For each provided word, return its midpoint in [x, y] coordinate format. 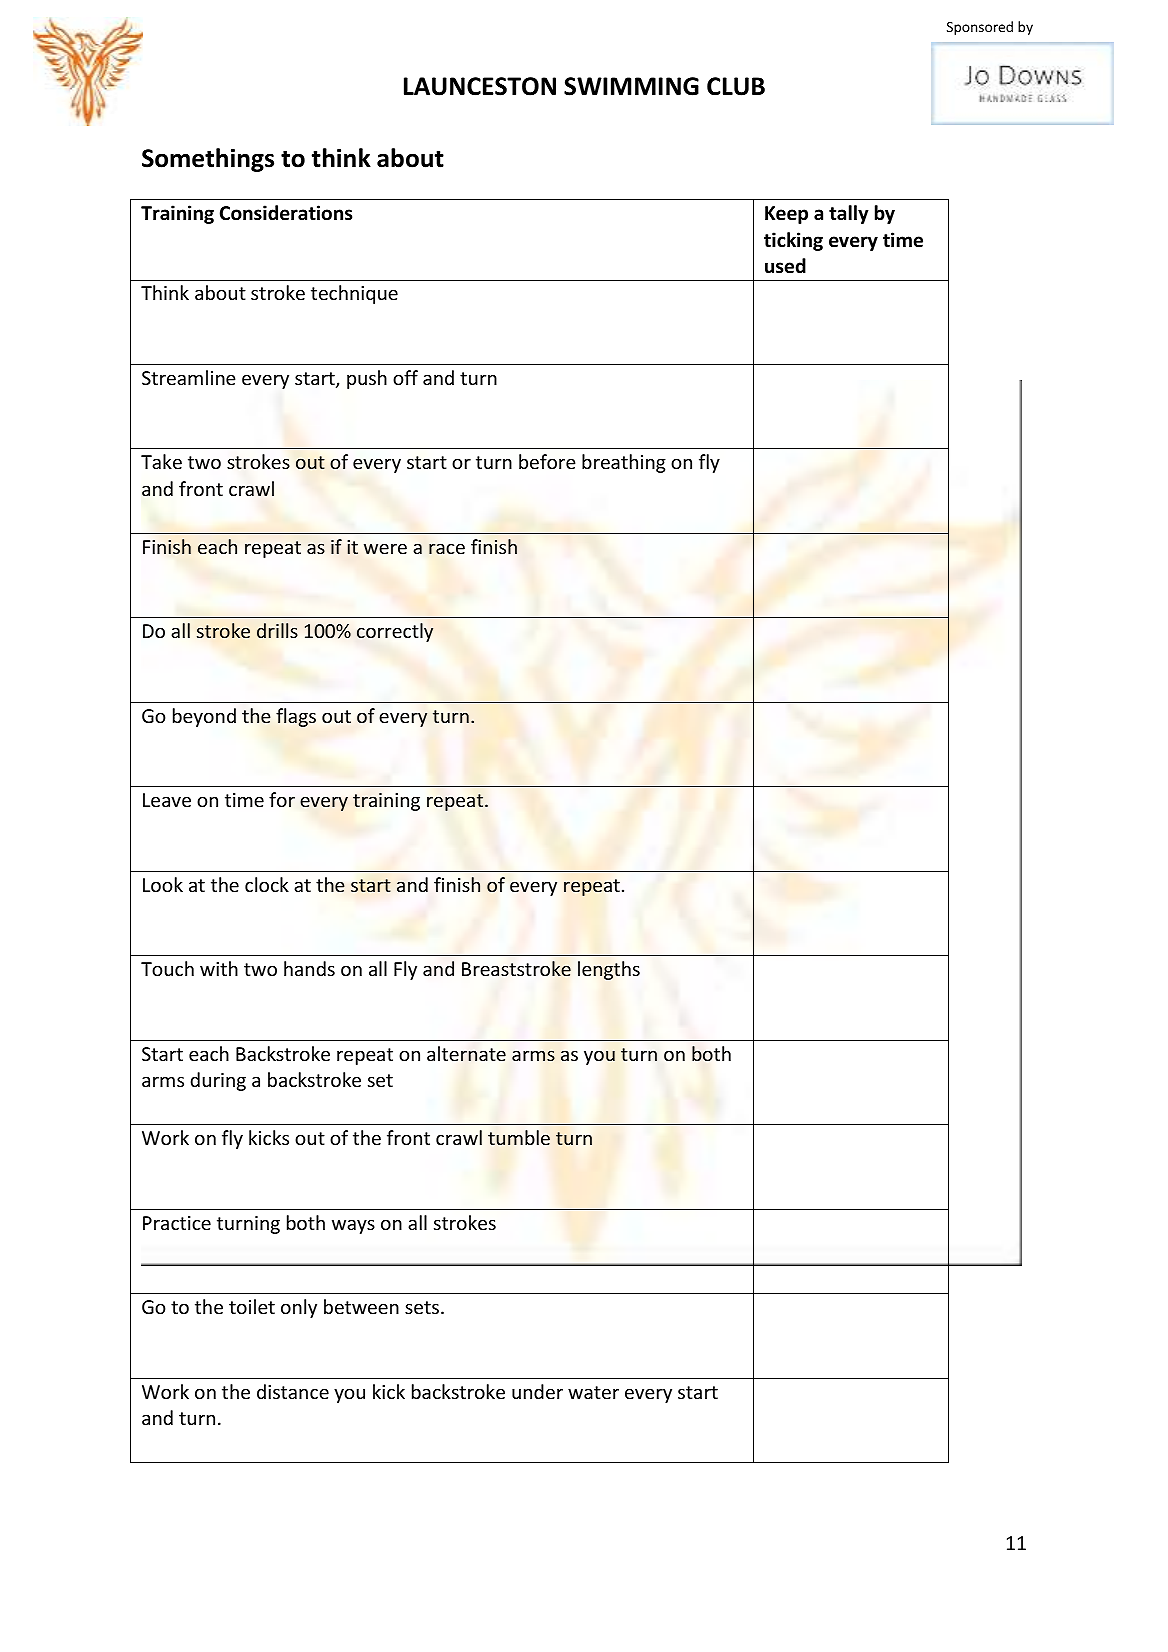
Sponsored [980, 28]
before [547, 461]
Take [161, 461]
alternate [466, 1054]
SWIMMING [631, 86]
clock [267, 884]
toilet [252, 1306]
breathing [624, 463]
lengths [609, 970]
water [593, 1392]
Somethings [208, 160]
